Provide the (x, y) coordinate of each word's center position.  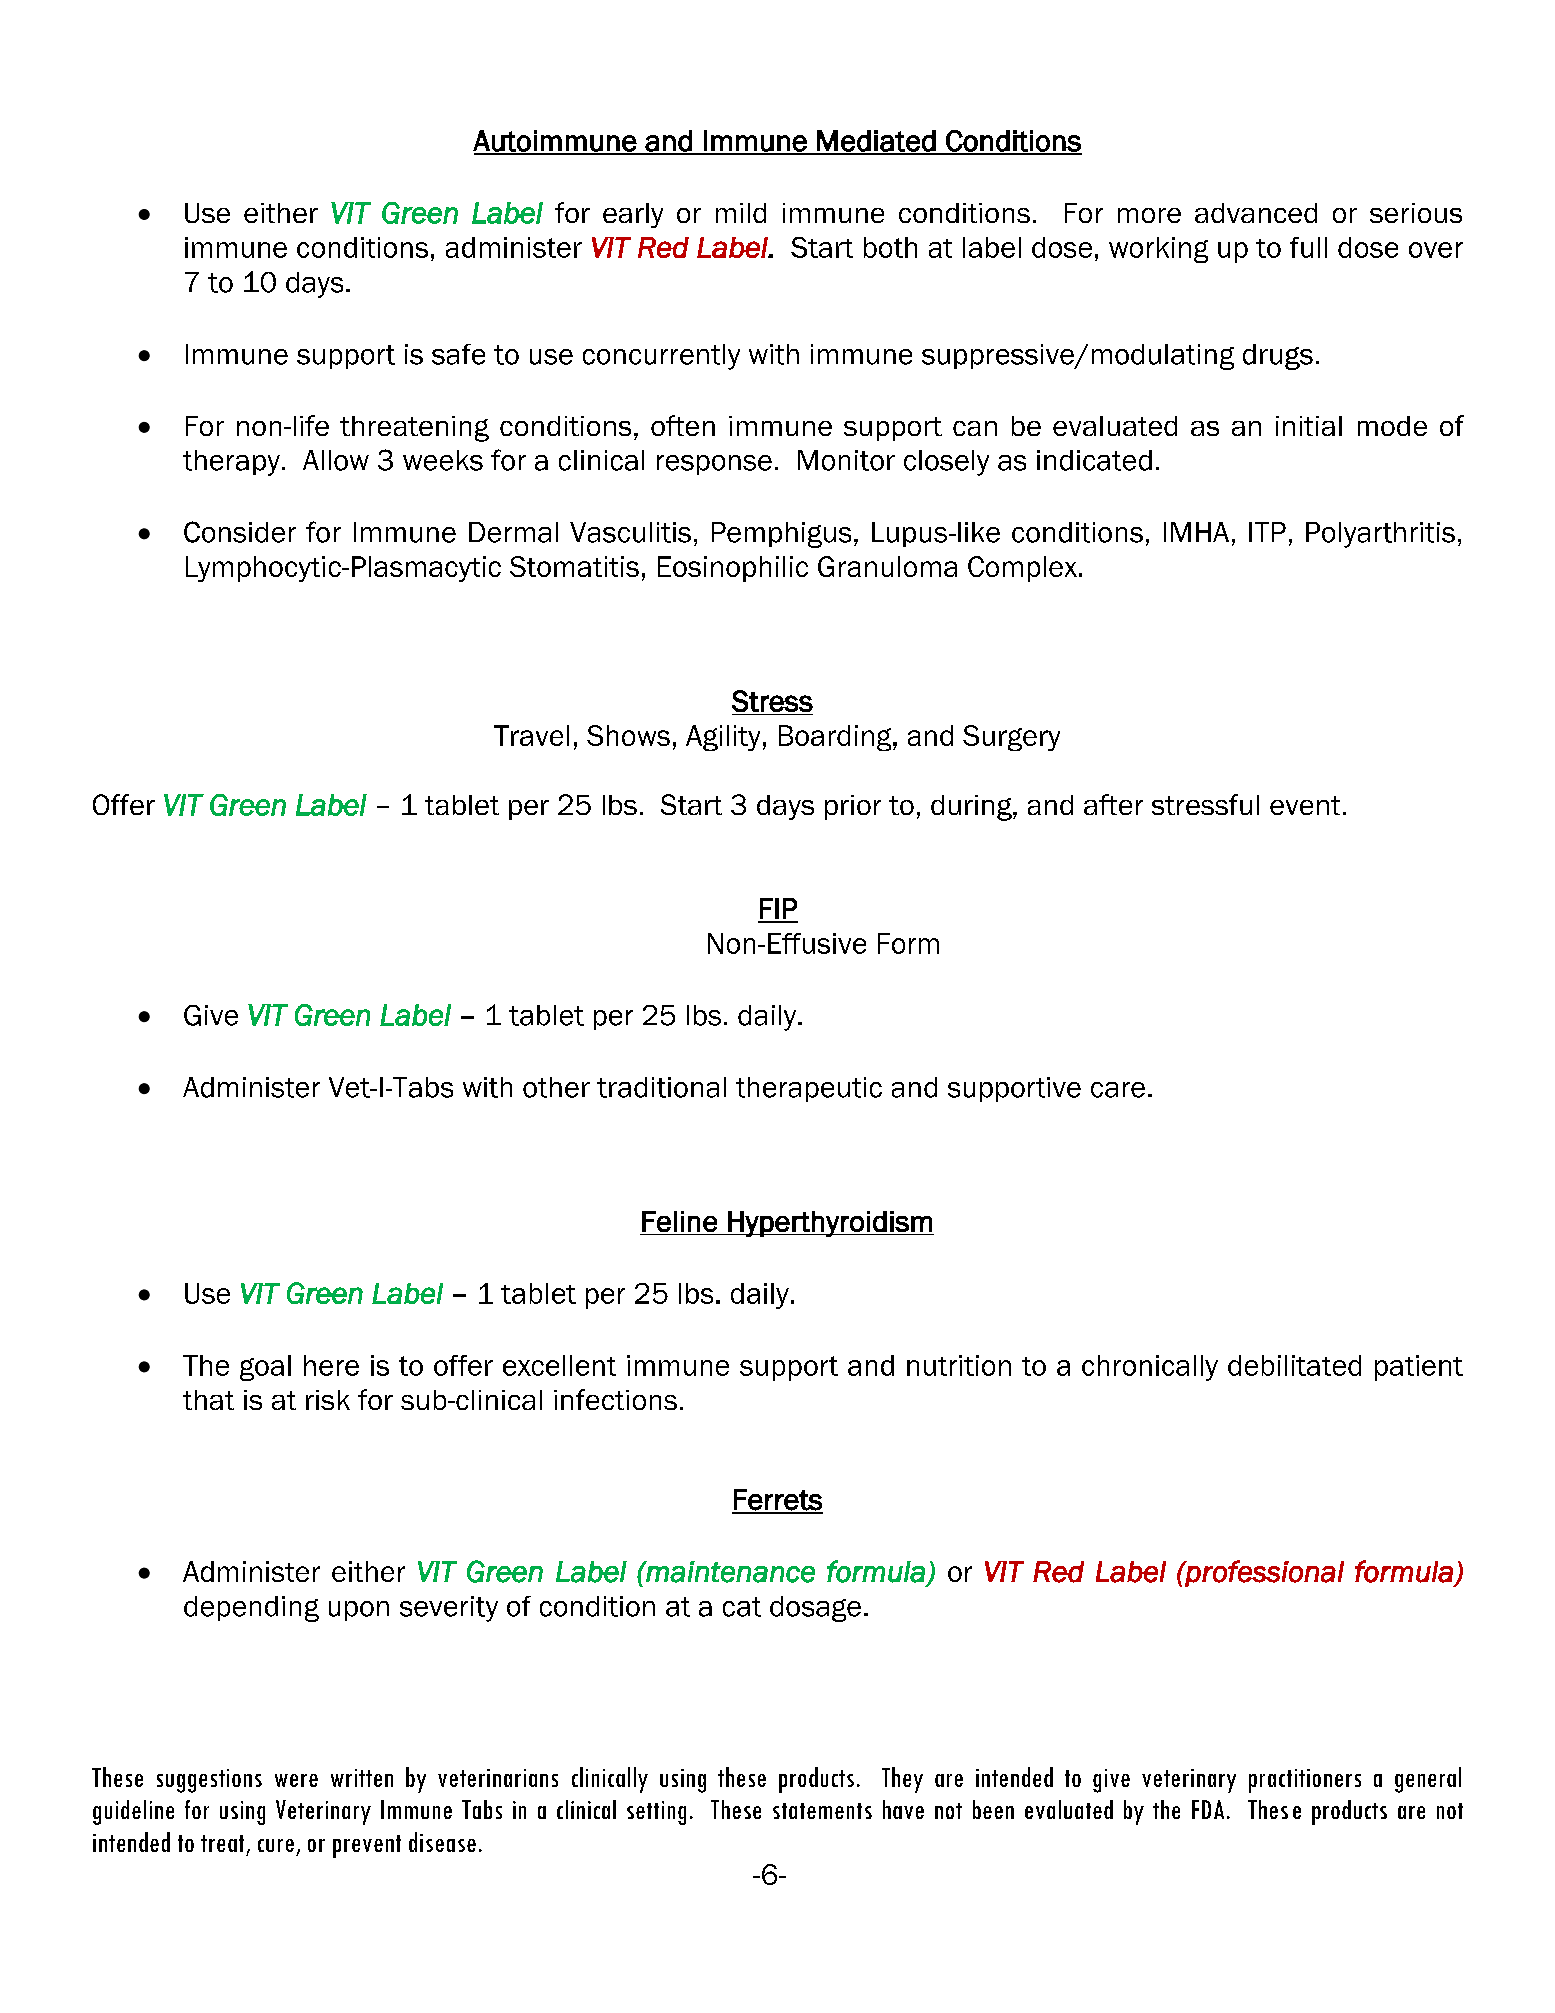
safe (458, 354)
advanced (1256, 213)
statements (822, 1811)
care (1118, 1090)
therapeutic (809, 1089)
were (296, 1780)
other (556, 1087)
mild (741, 213)
